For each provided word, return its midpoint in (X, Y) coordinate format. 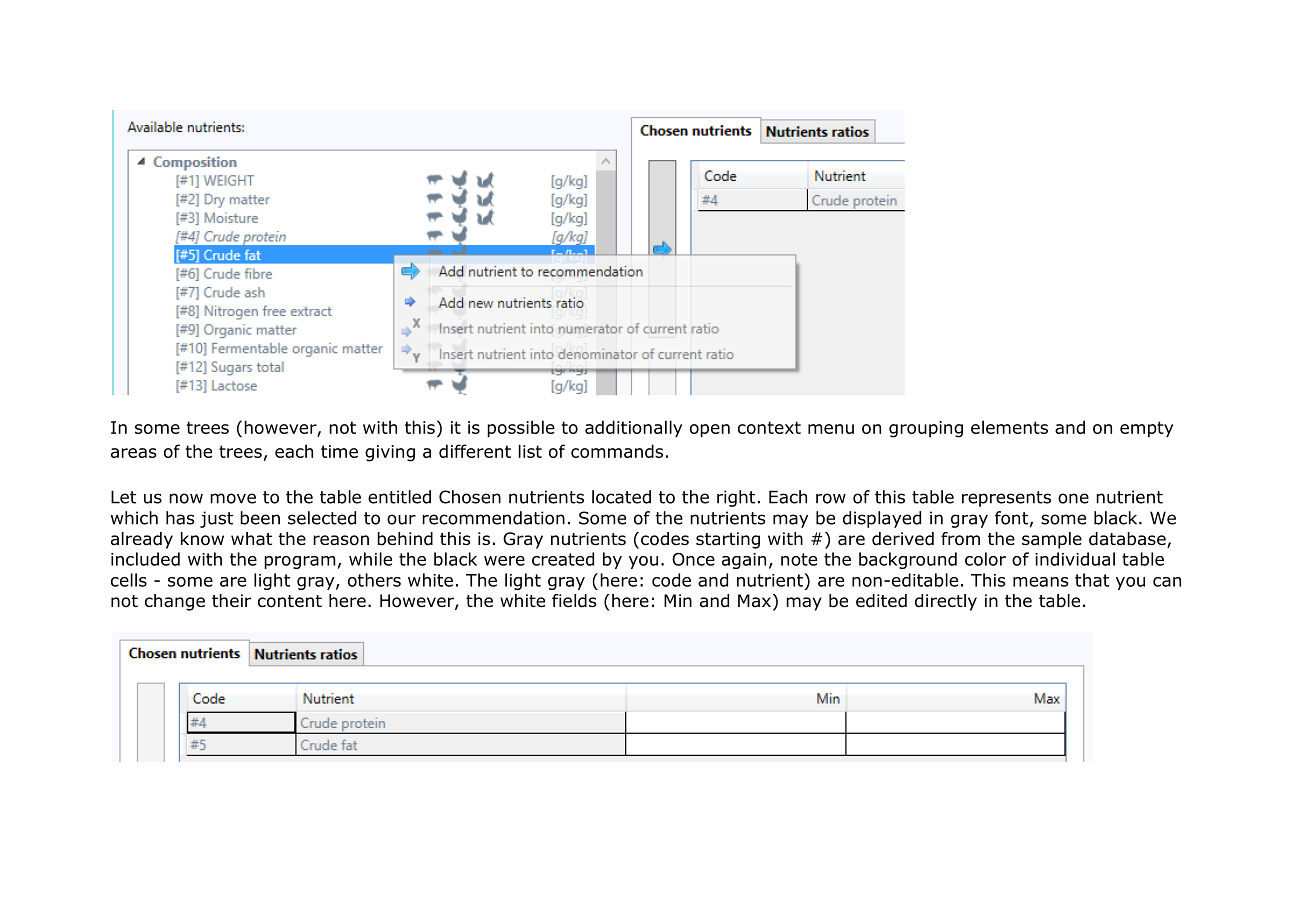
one (1073, 498)
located (621, 497)
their (231, 600)
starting (728, 540)
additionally (633, 429)
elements (1009, 427)
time (339, 451)
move (233, 498)
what (251, 539)
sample (1052, 540)
